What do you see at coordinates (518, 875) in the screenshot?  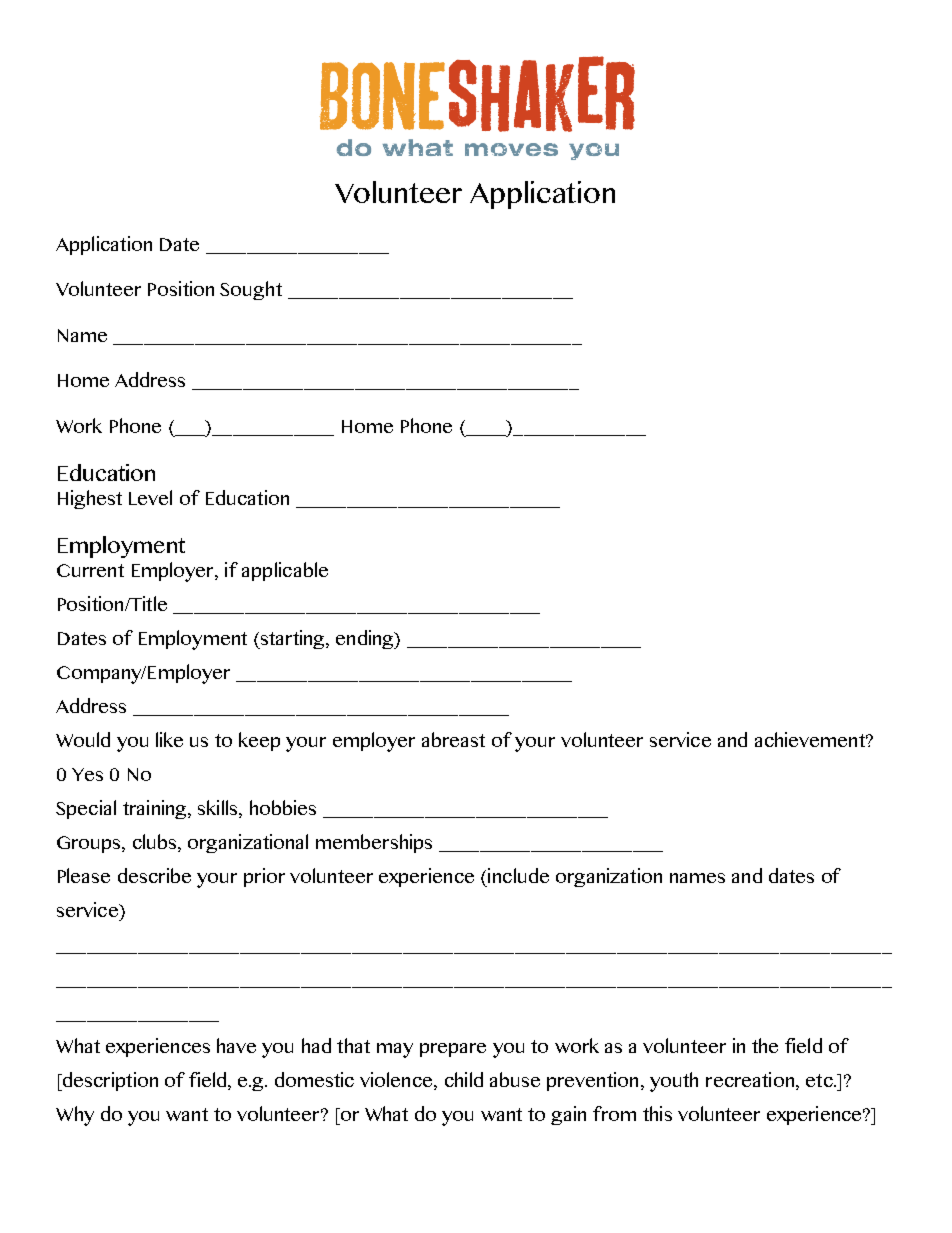 I see `include` at bounding box center [518, 875].
